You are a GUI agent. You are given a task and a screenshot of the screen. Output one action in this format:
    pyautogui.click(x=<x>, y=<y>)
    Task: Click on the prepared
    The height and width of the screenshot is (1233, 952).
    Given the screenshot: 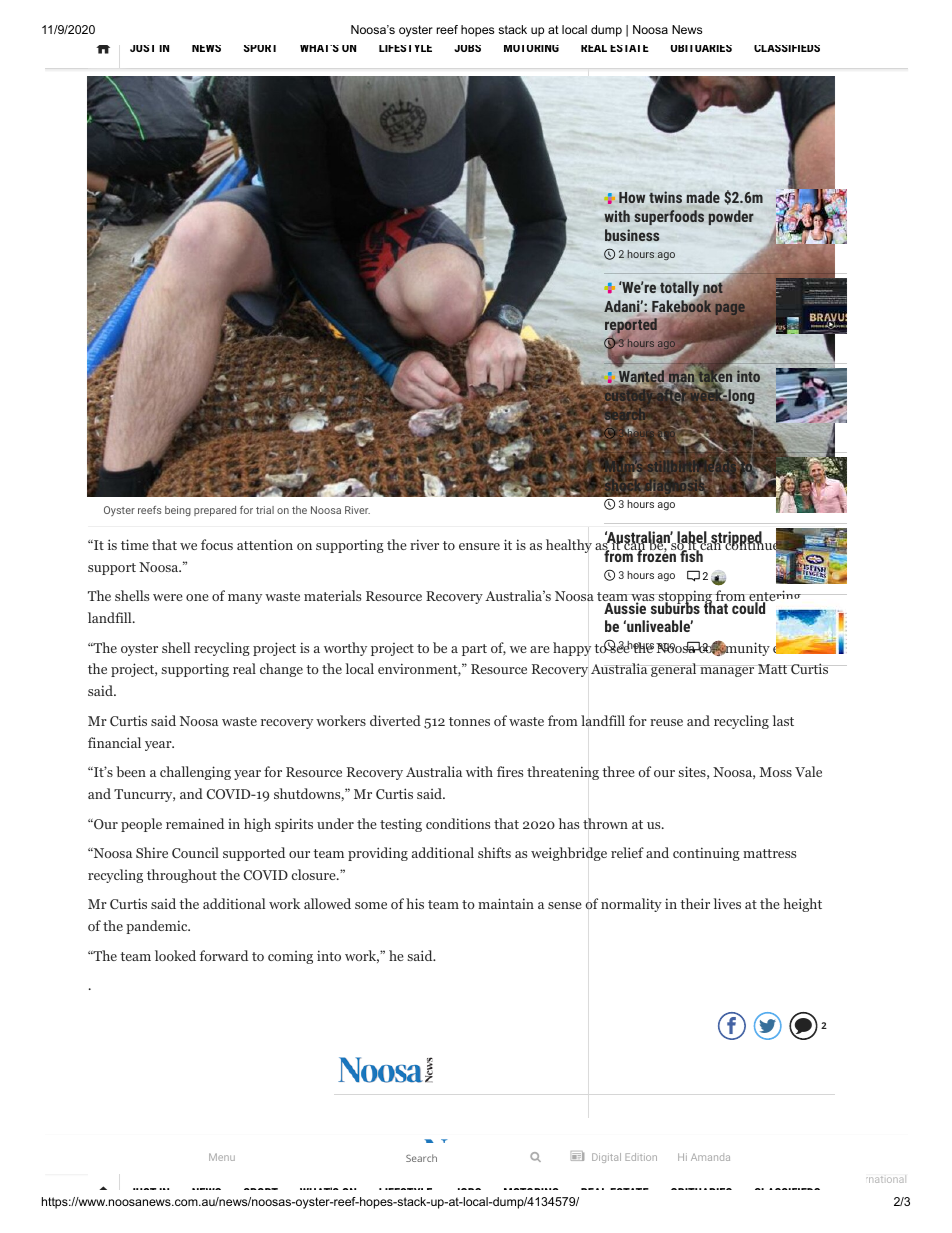 What is the action you would take?
    pyautogui.click(x=215, y=511)
